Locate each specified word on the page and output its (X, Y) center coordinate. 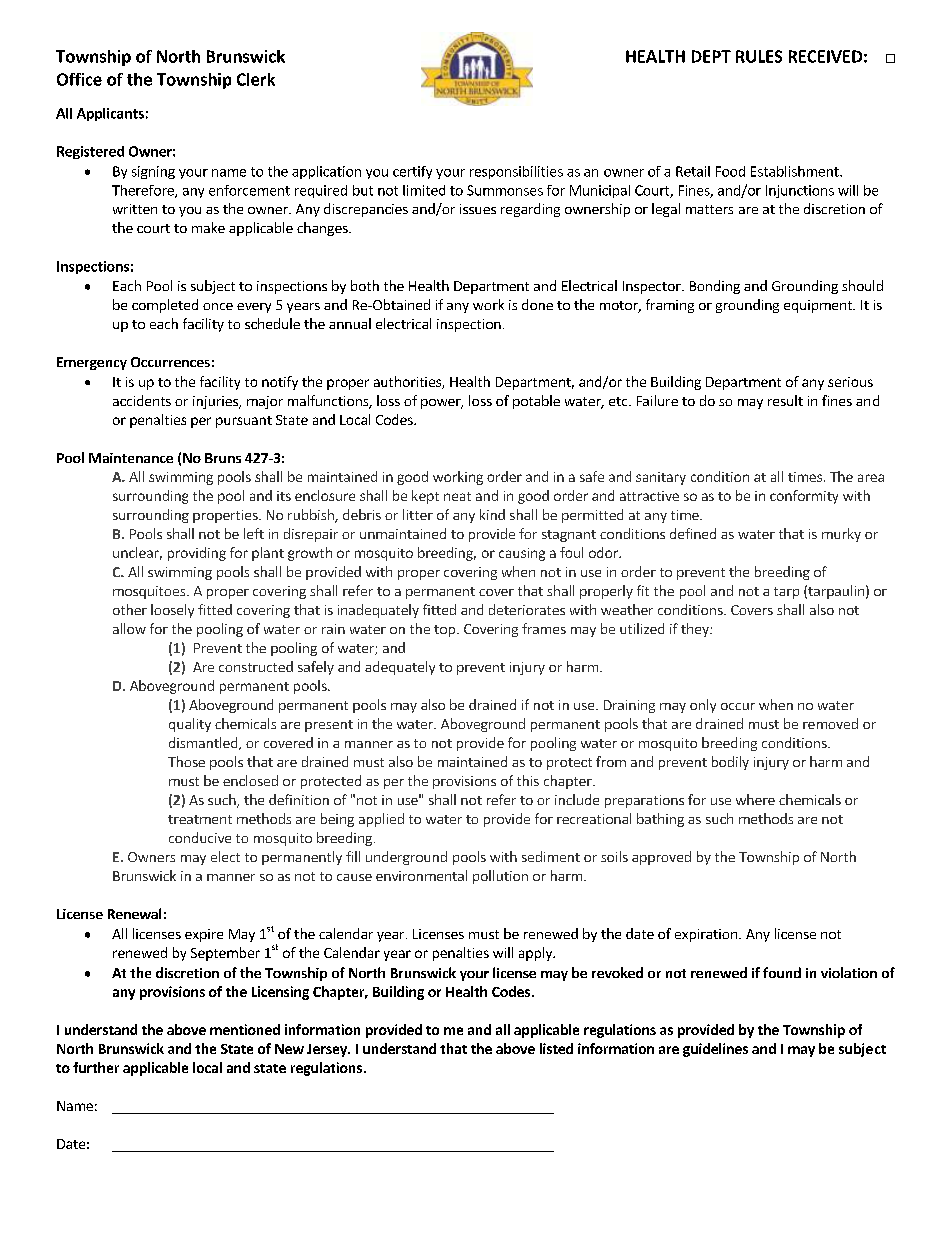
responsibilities (516, 172)
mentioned (245, 1029)
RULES (759, 56)
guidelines (715, 1050)
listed (556, 1048)
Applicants (110, 114)
